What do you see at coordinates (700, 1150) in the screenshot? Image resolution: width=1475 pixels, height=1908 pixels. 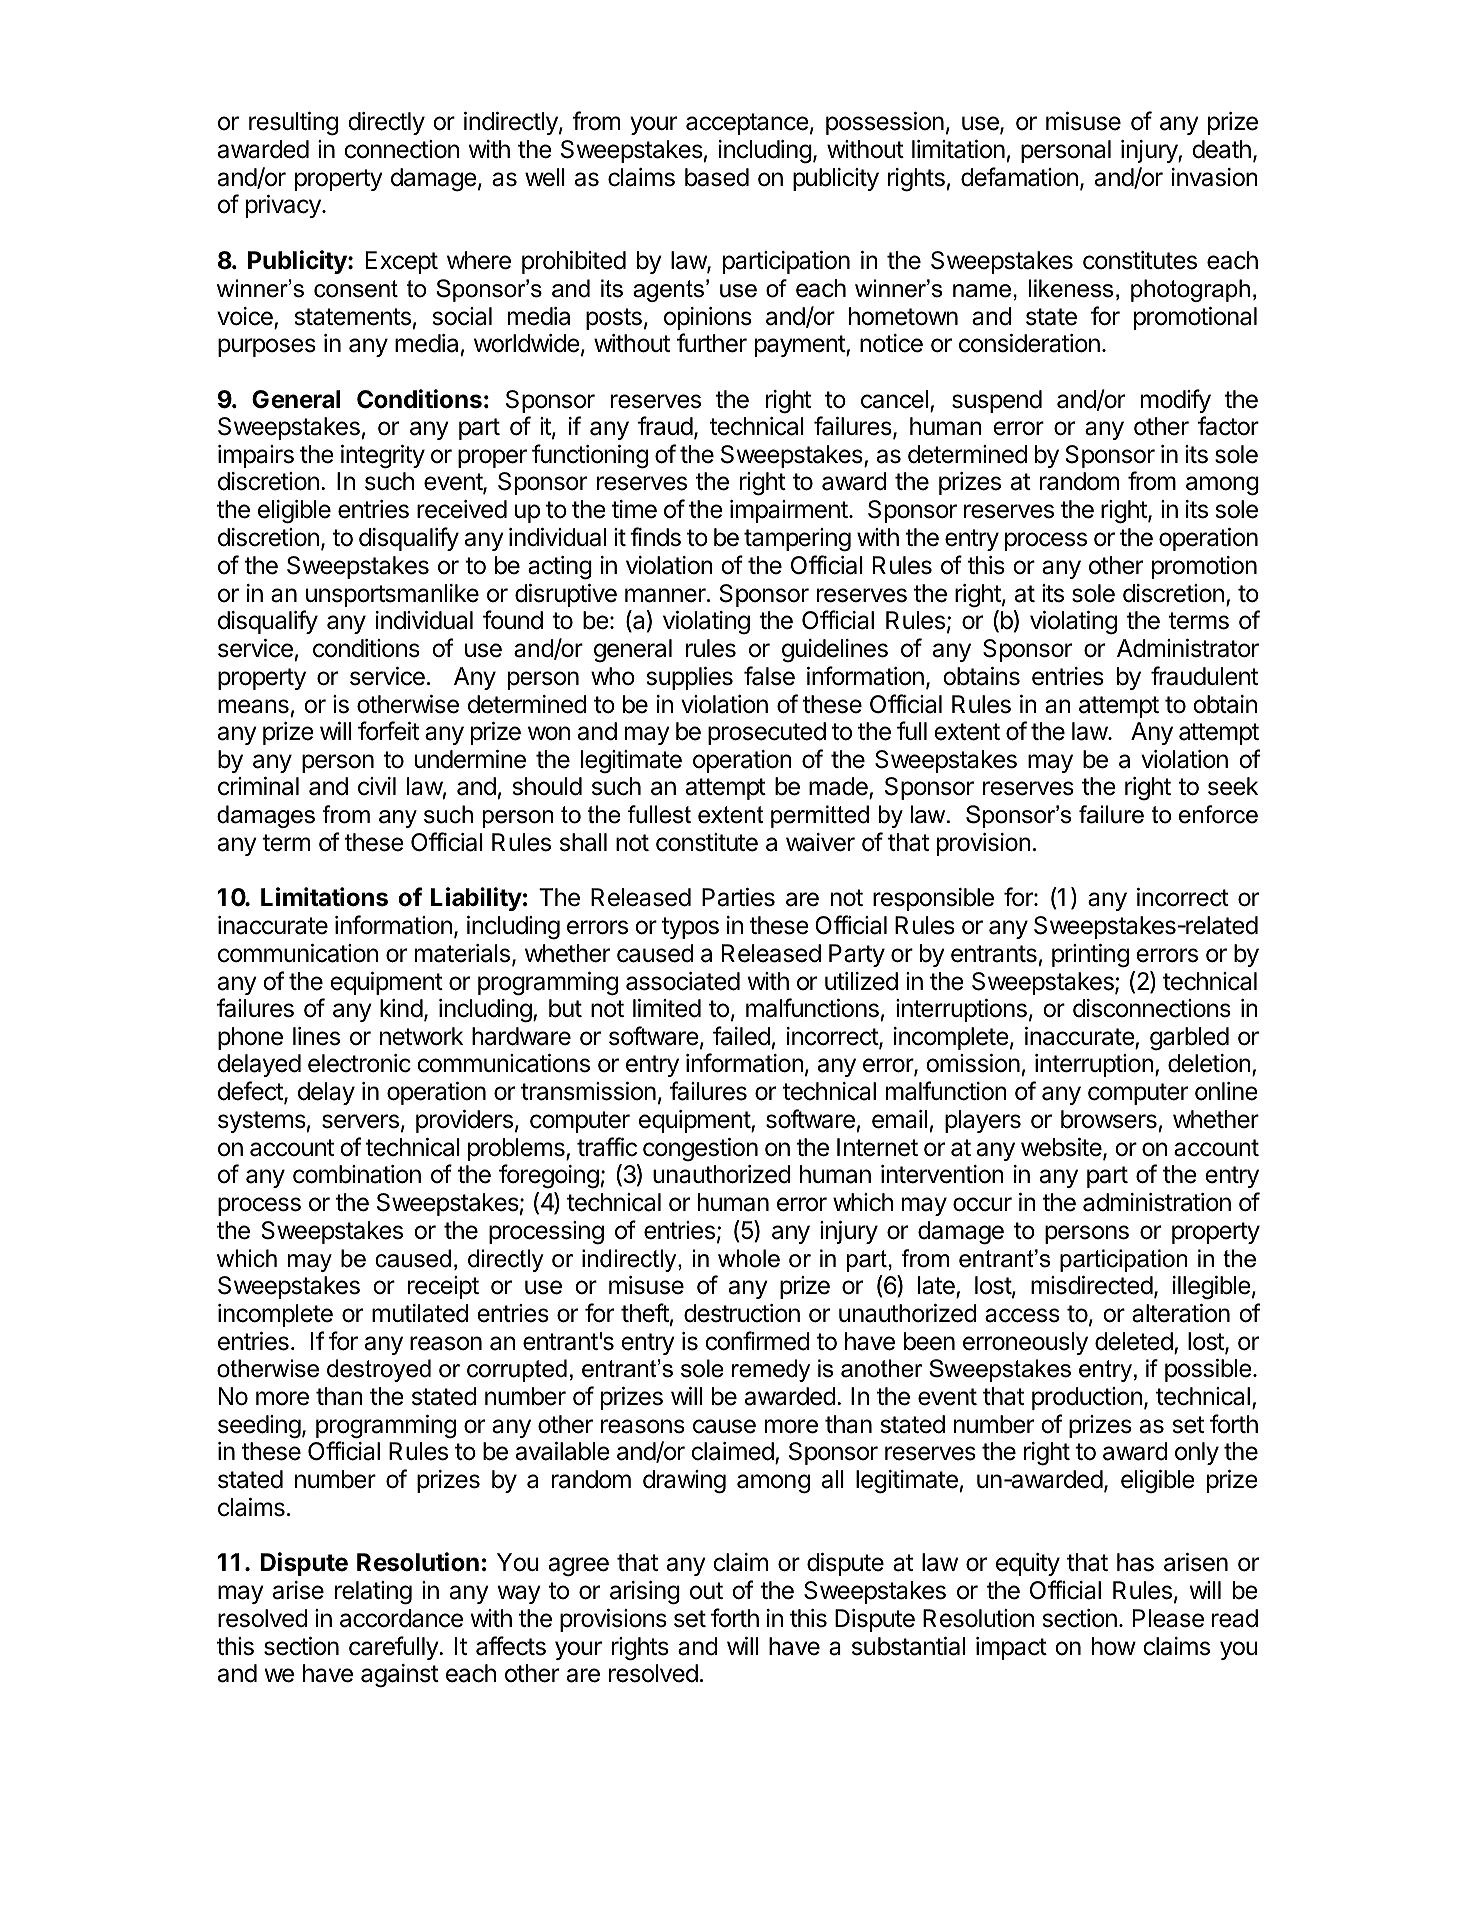 I see `congestion` at bounding box center [700, 1150].
